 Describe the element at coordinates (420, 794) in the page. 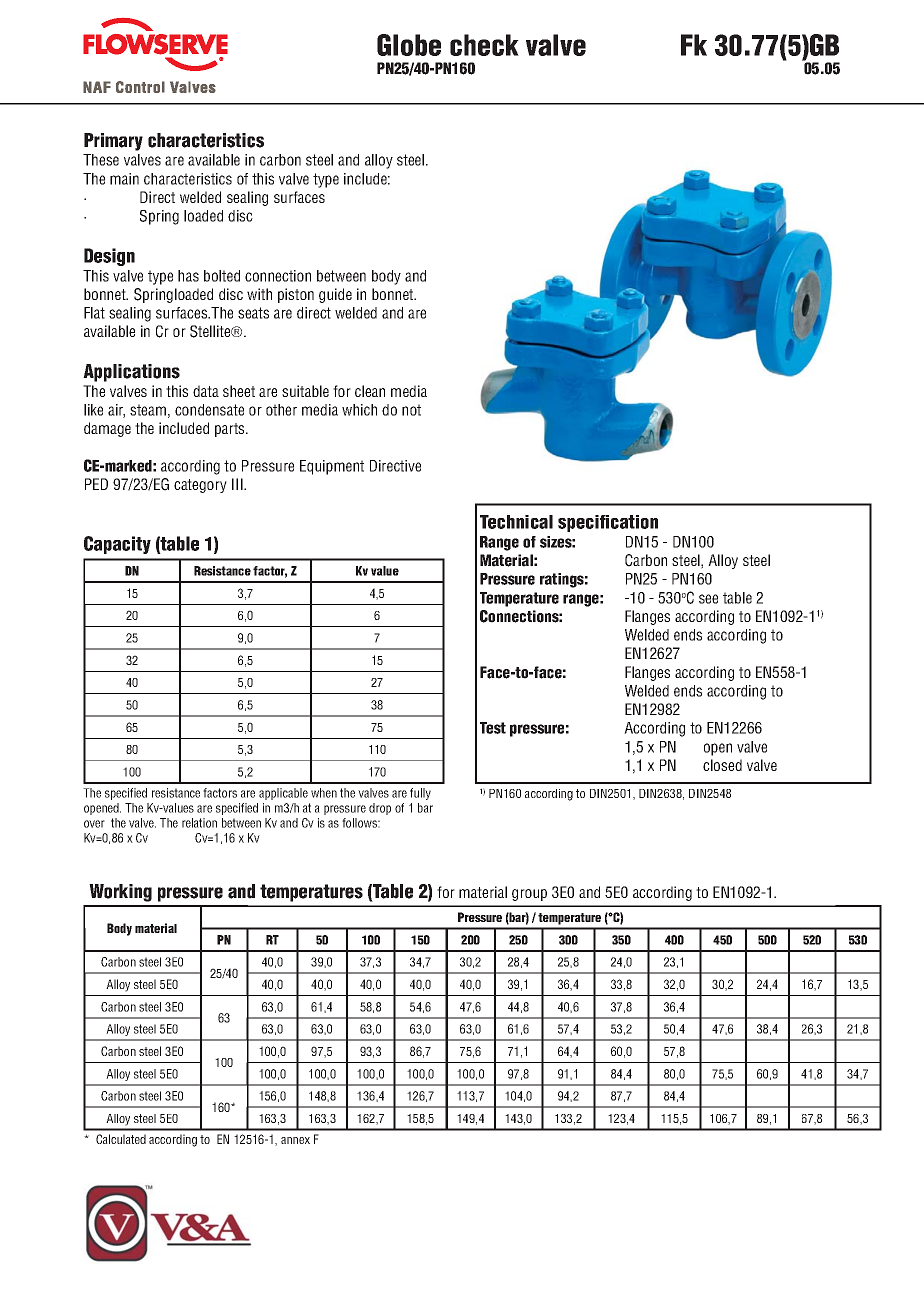

I see `FULLY` at that location.
